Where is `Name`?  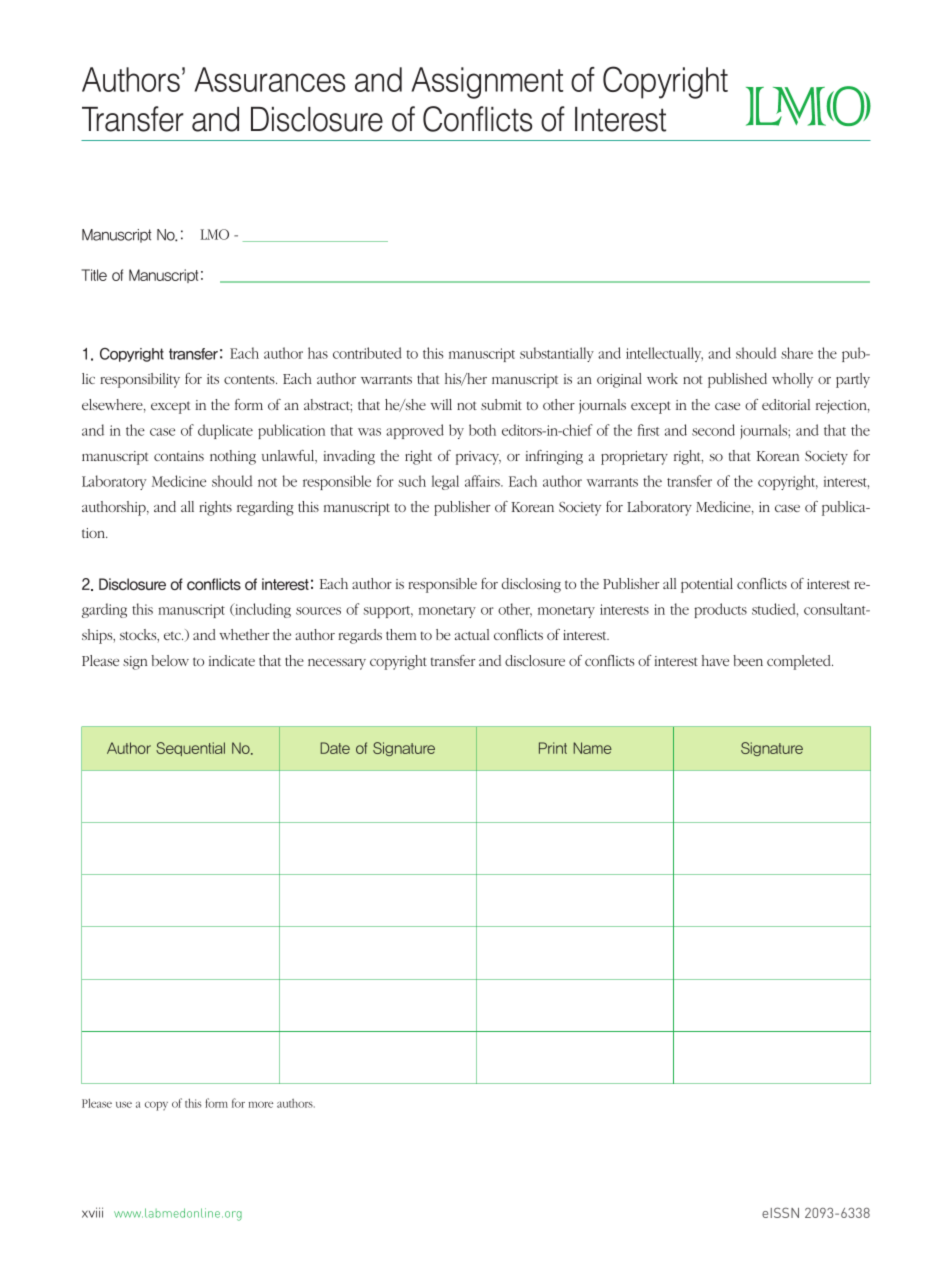
Name is located at coordinates (592, 748).
